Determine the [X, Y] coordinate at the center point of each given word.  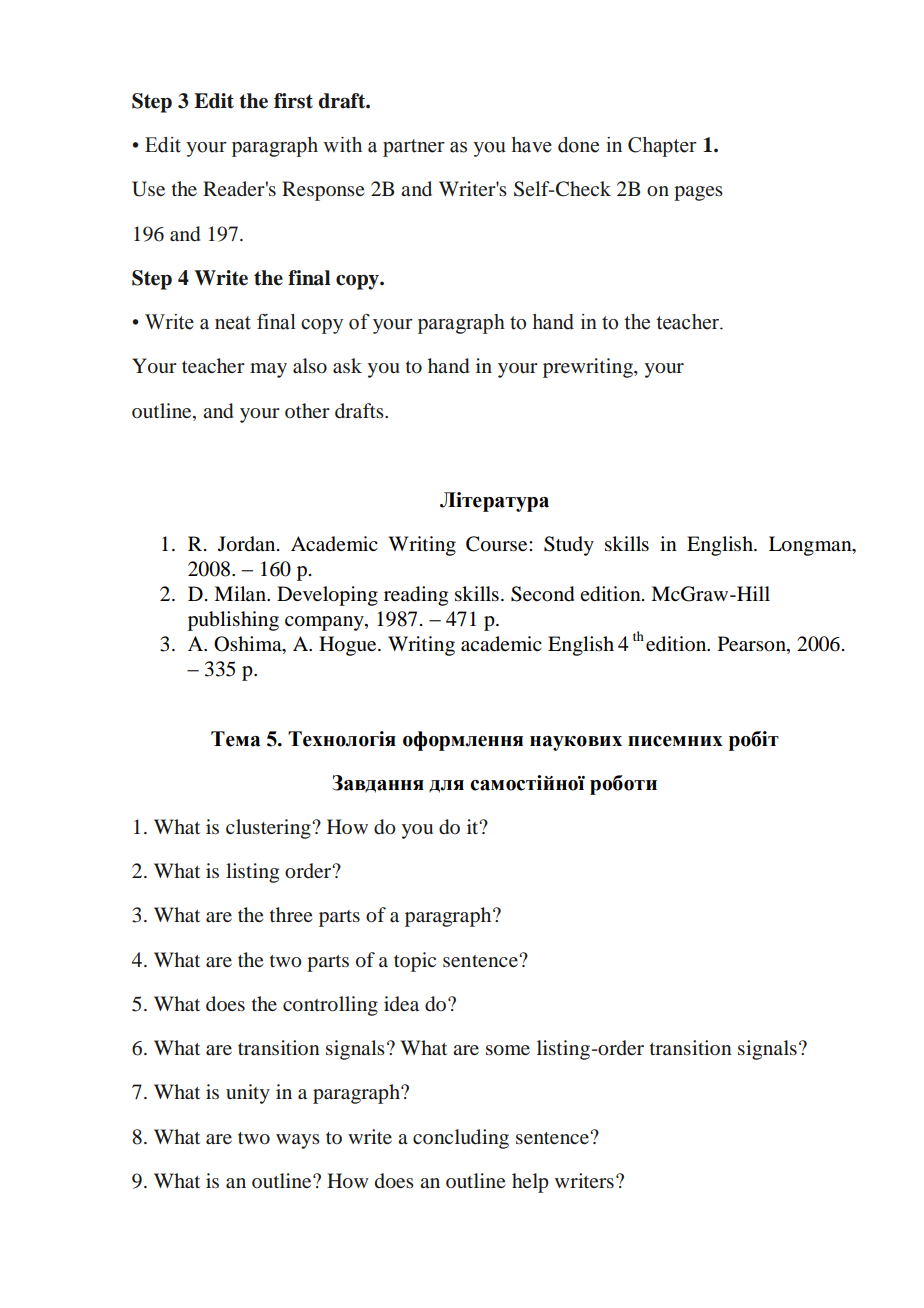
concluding [461, 1139]
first [293, 101]
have [532, 145]
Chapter [662, 147]
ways [298, 1141]
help [530, 1183]
